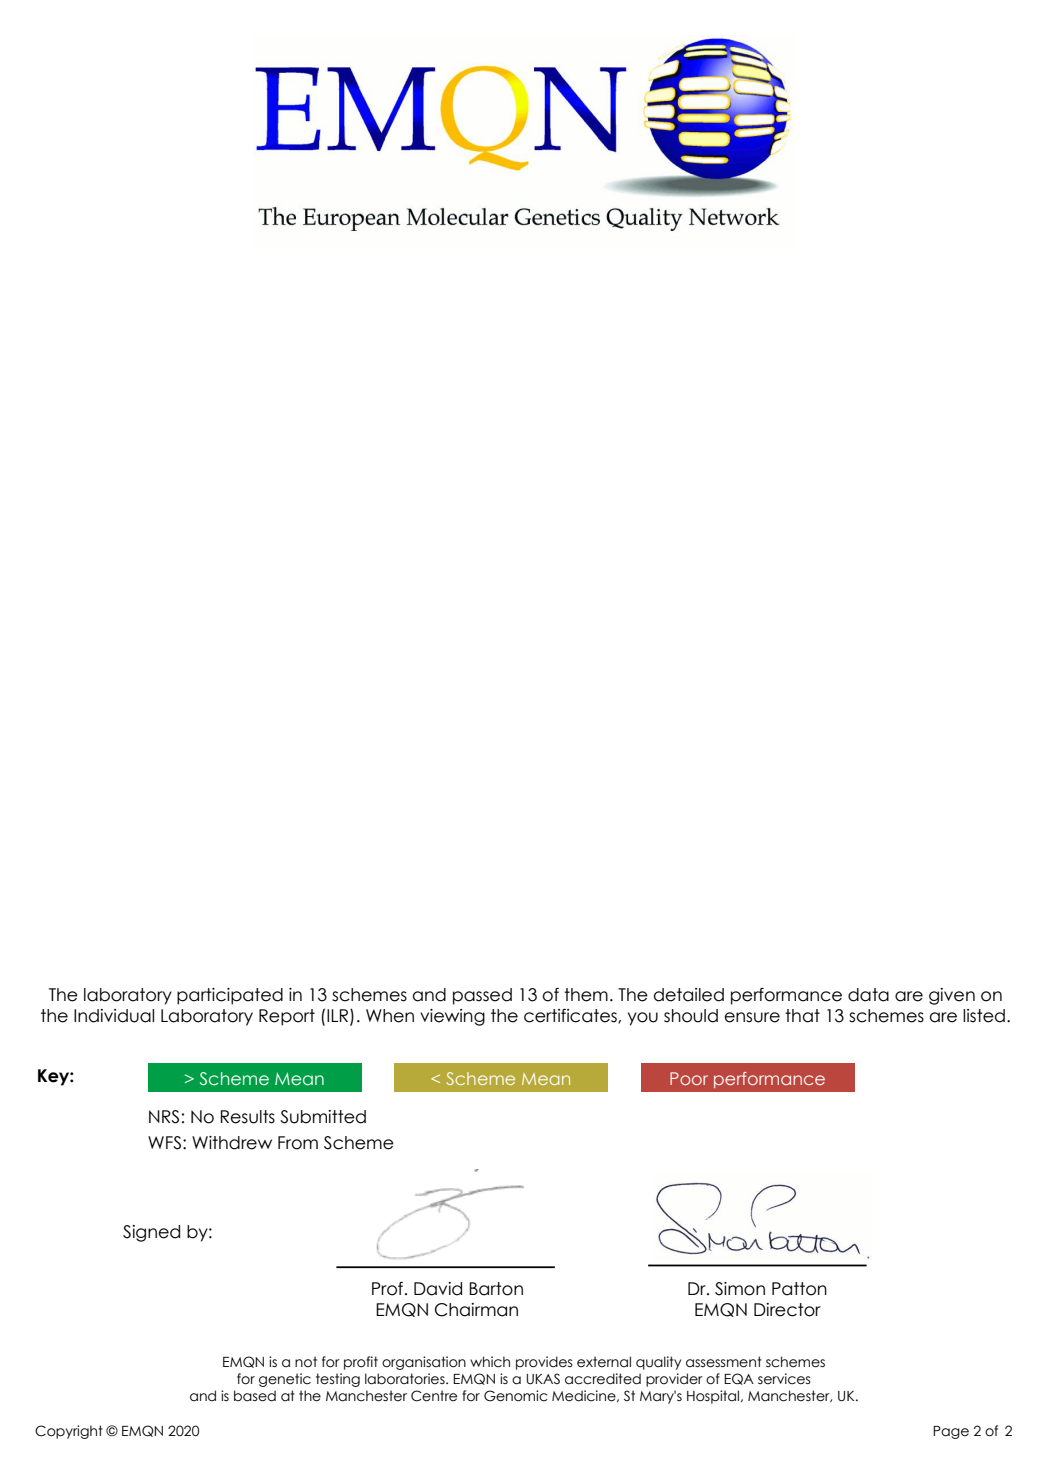 The width and height of the image is (1048, 1483). I want to click on Patton, so click(799, 1289).
